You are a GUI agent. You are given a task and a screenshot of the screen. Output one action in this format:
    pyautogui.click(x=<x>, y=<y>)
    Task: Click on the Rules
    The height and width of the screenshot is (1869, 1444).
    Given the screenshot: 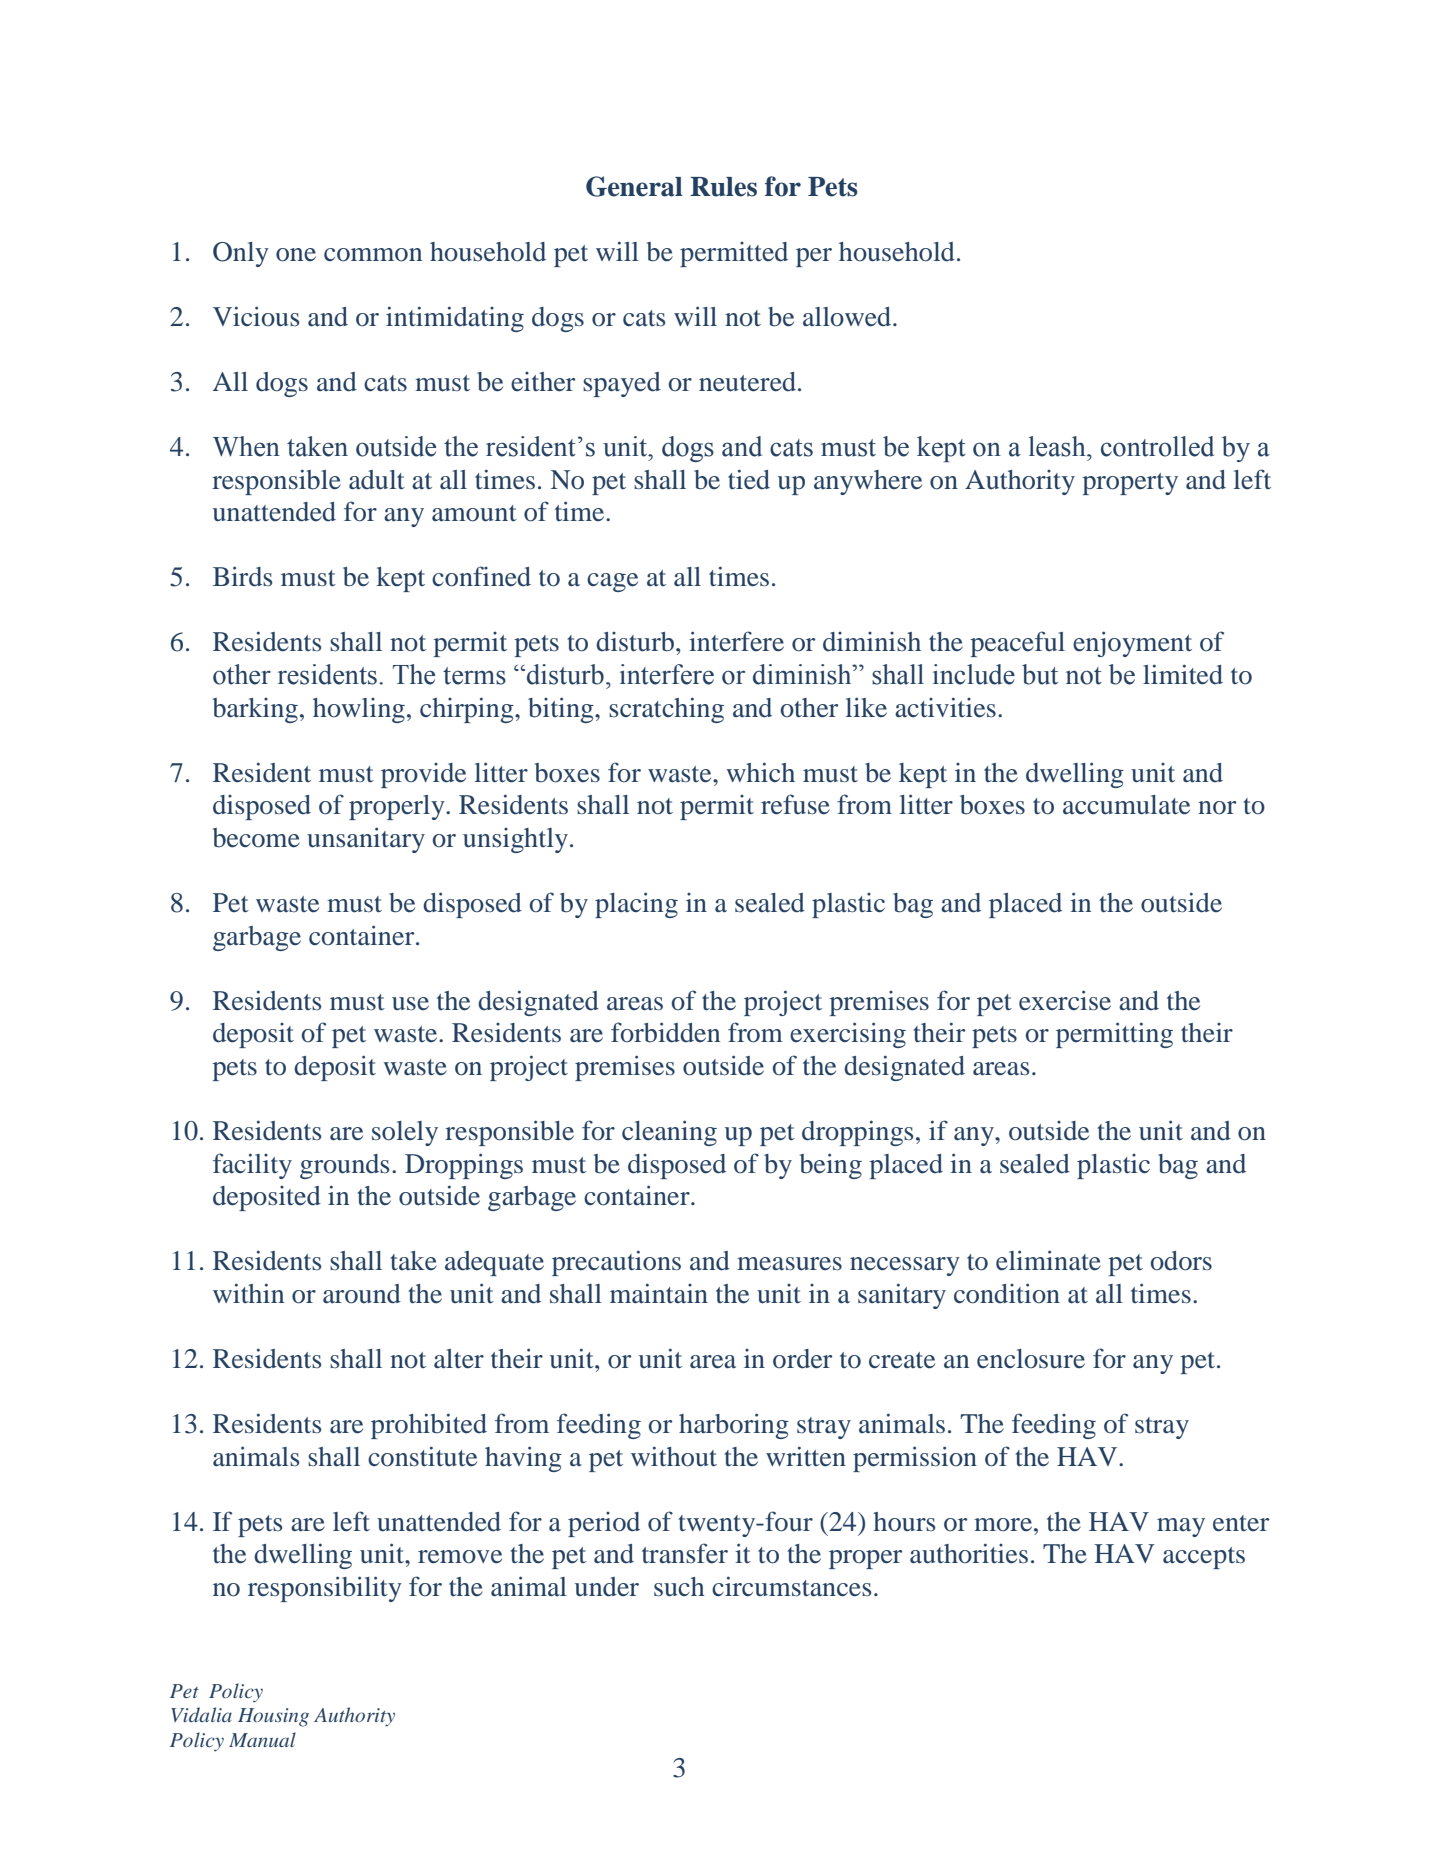 What is the action you would take?
    pyautogui.click(x=723, y=187)
